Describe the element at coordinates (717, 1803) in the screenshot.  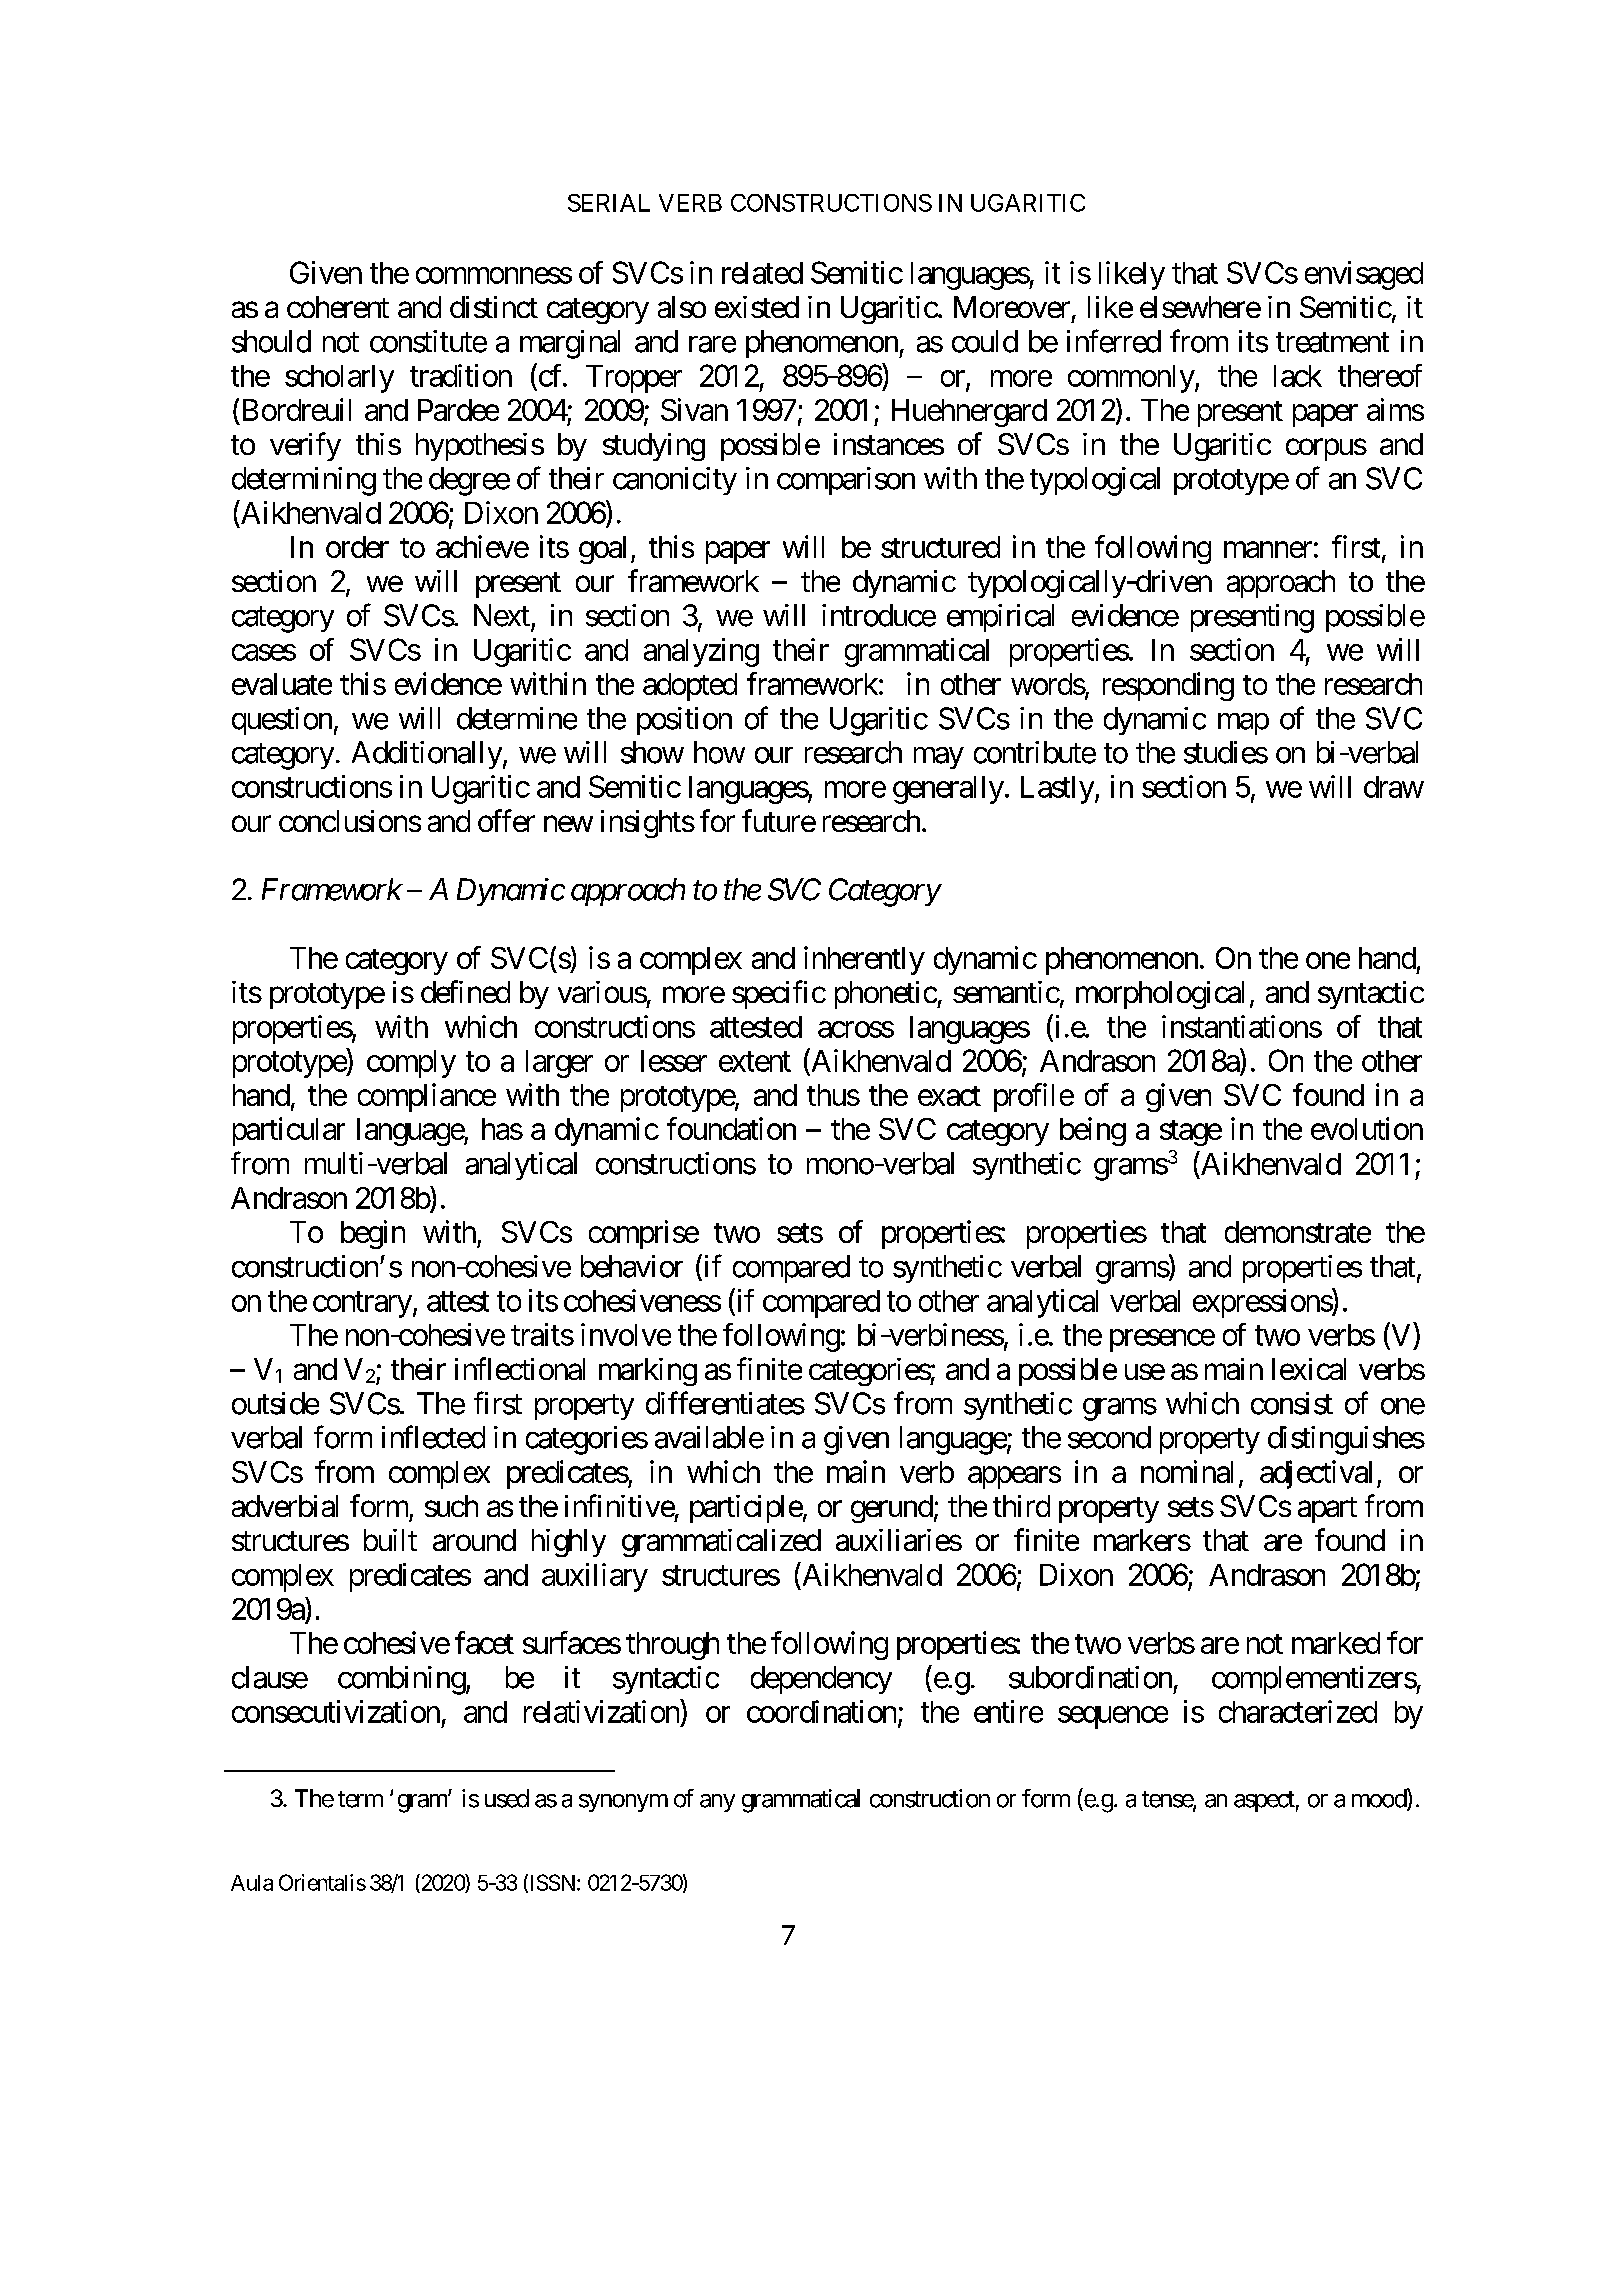
I see `any` at that location.
